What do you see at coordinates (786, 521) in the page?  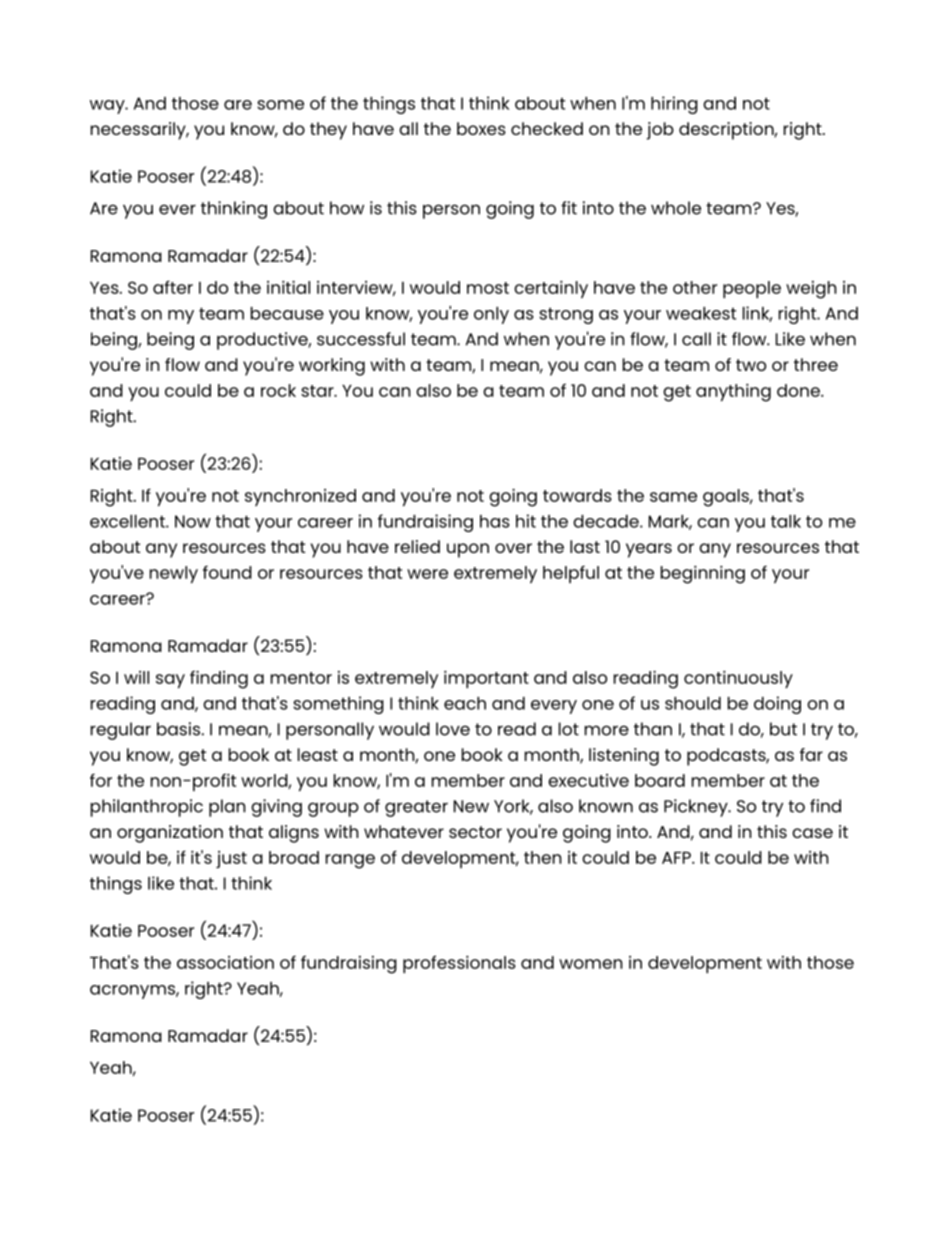 I see `talk` at bounding box center [786, 521].
